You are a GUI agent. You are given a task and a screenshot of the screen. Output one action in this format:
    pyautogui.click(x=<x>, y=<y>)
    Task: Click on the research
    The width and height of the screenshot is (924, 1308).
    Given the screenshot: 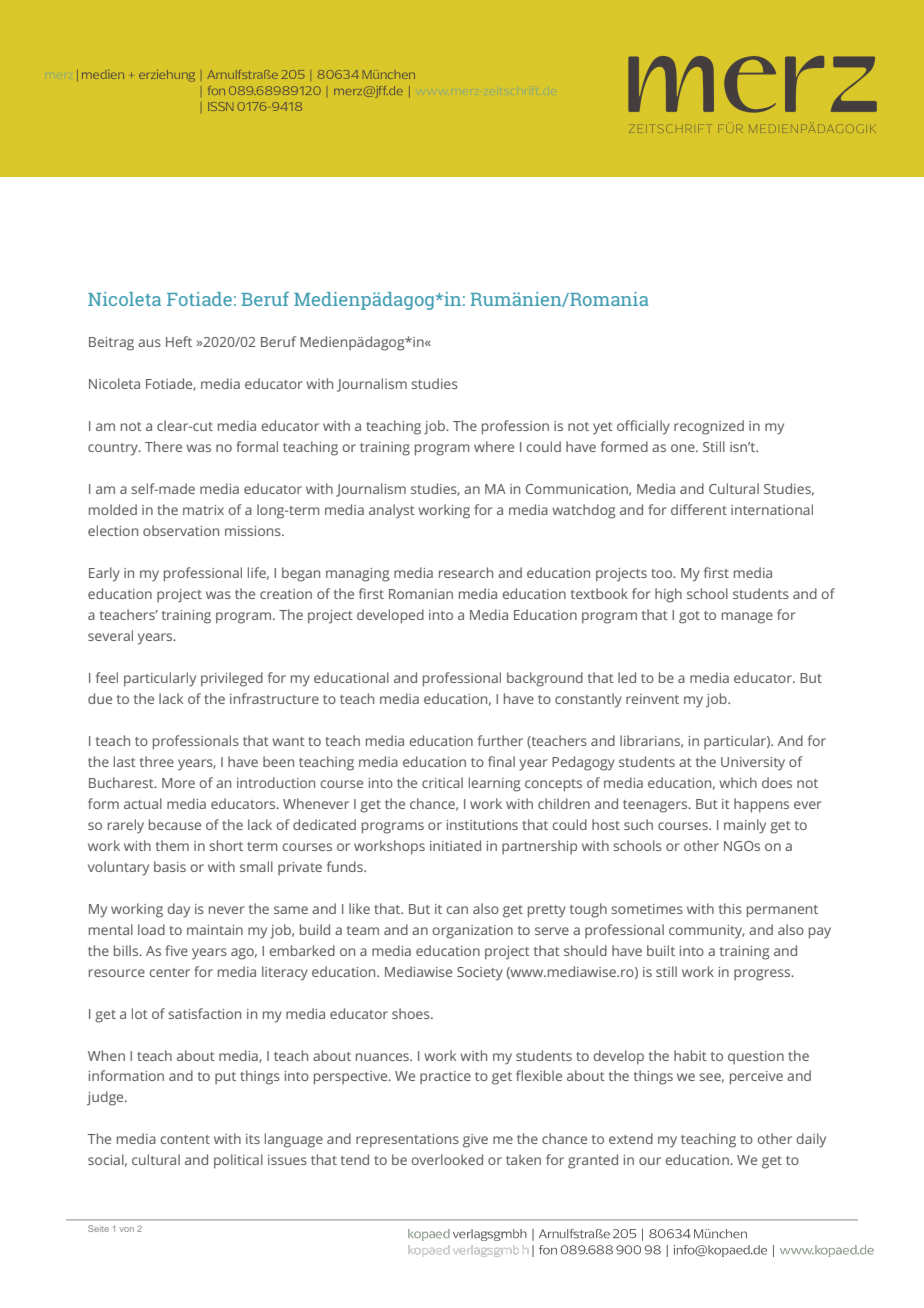 What is the action you would take?
    pyautogui.click(x=466, y=572)
